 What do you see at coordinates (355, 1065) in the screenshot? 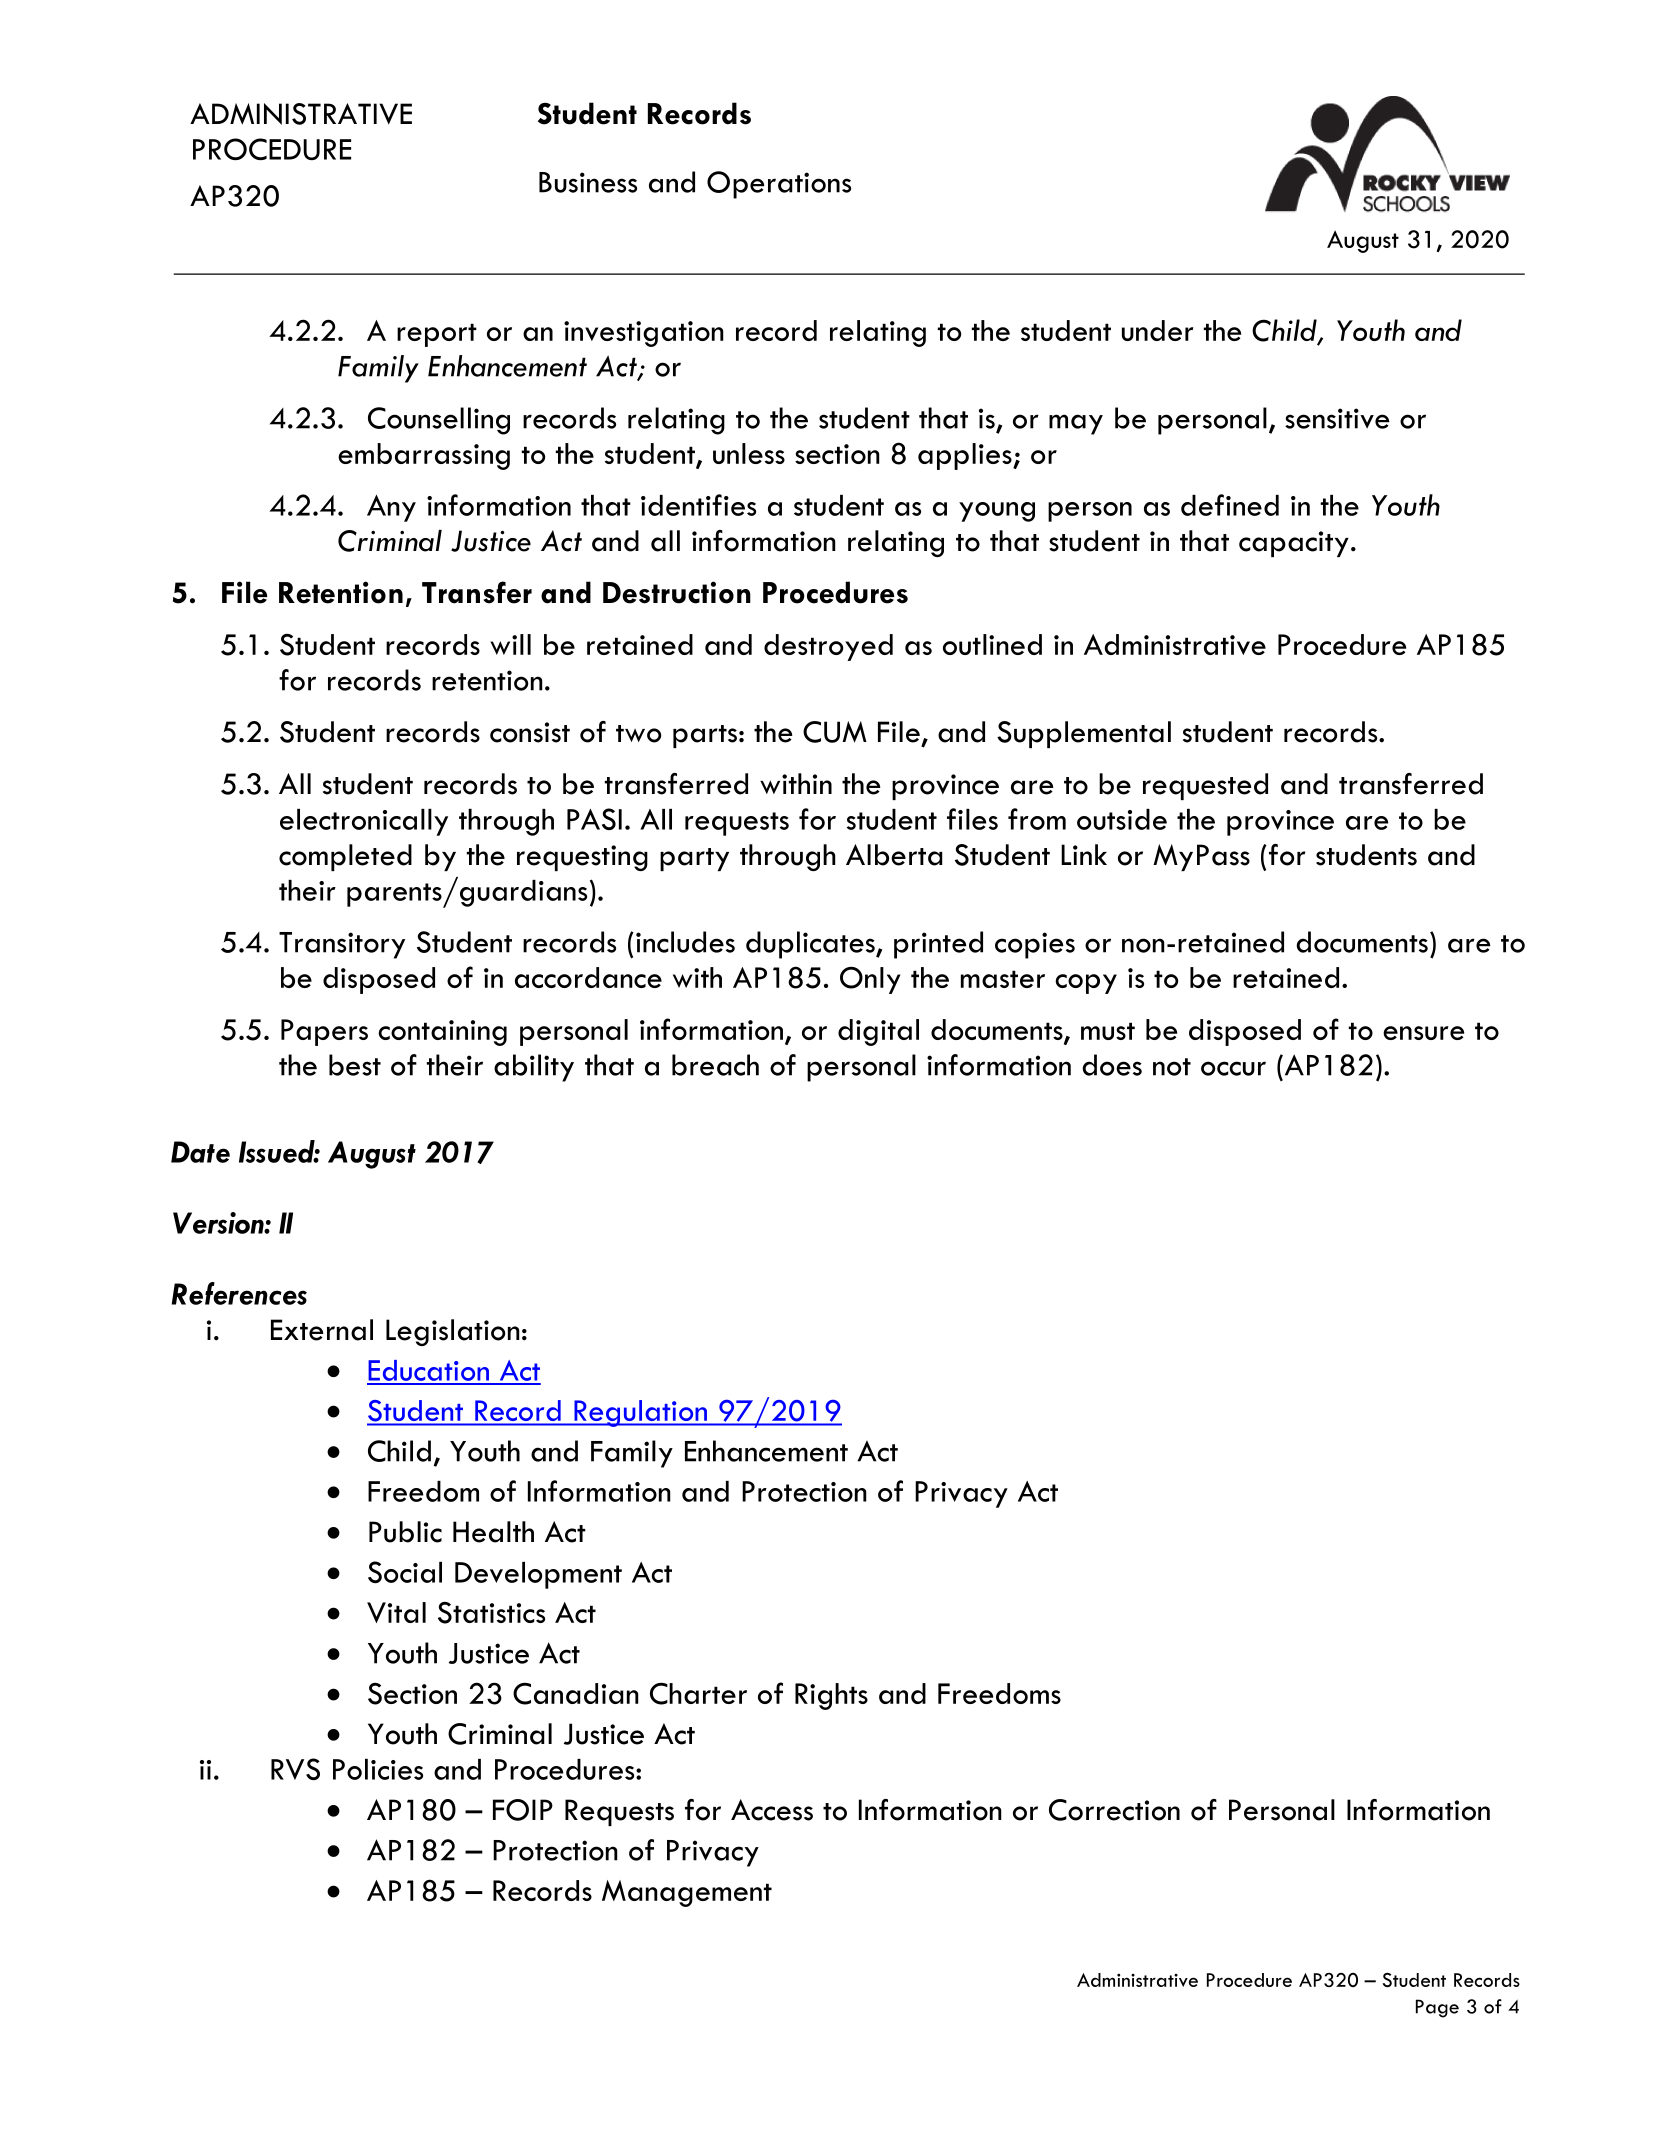
I see `best` at bounding box center [355, 1065].
